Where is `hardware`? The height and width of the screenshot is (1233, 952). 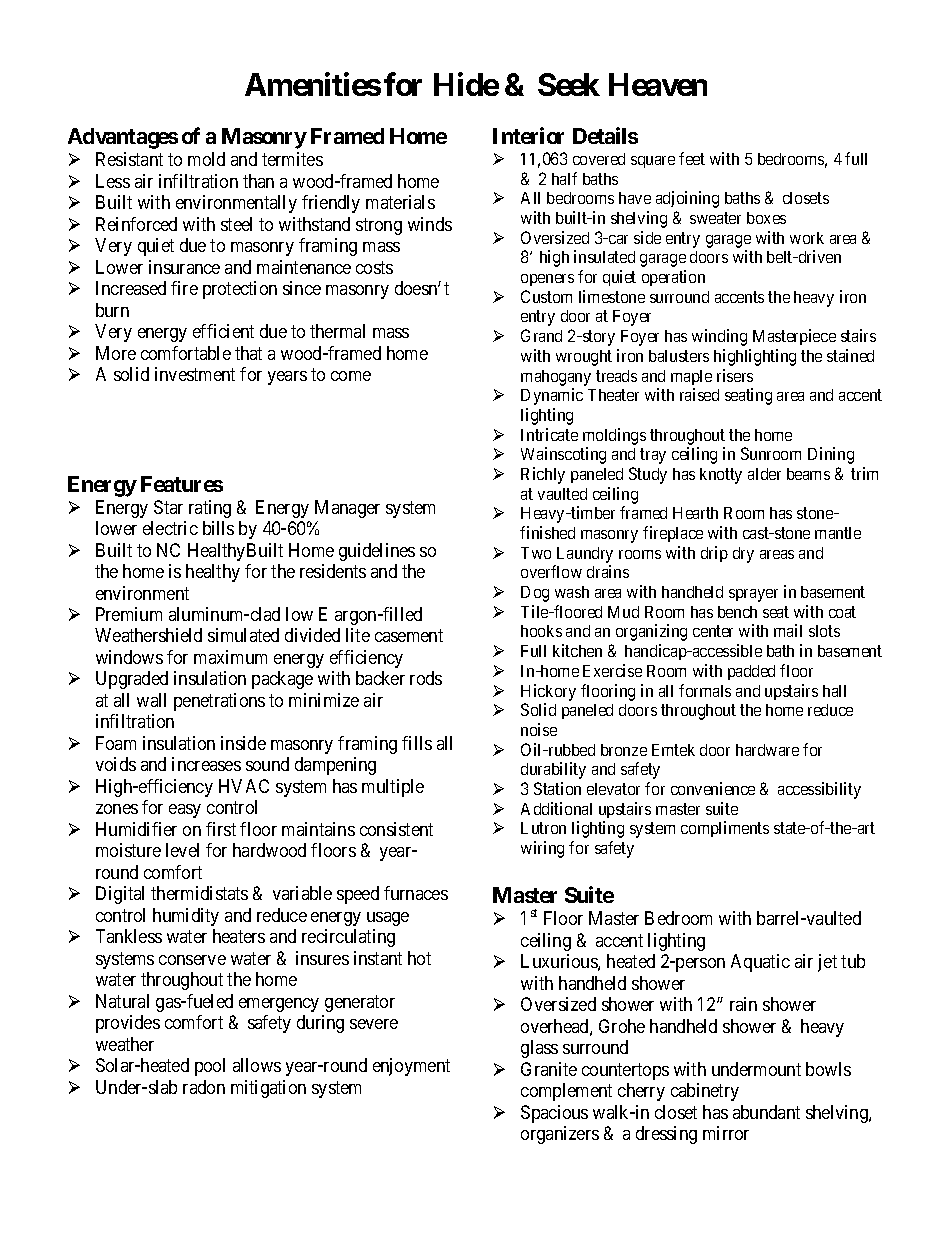
hardware is located at coordinates (767, 750).
